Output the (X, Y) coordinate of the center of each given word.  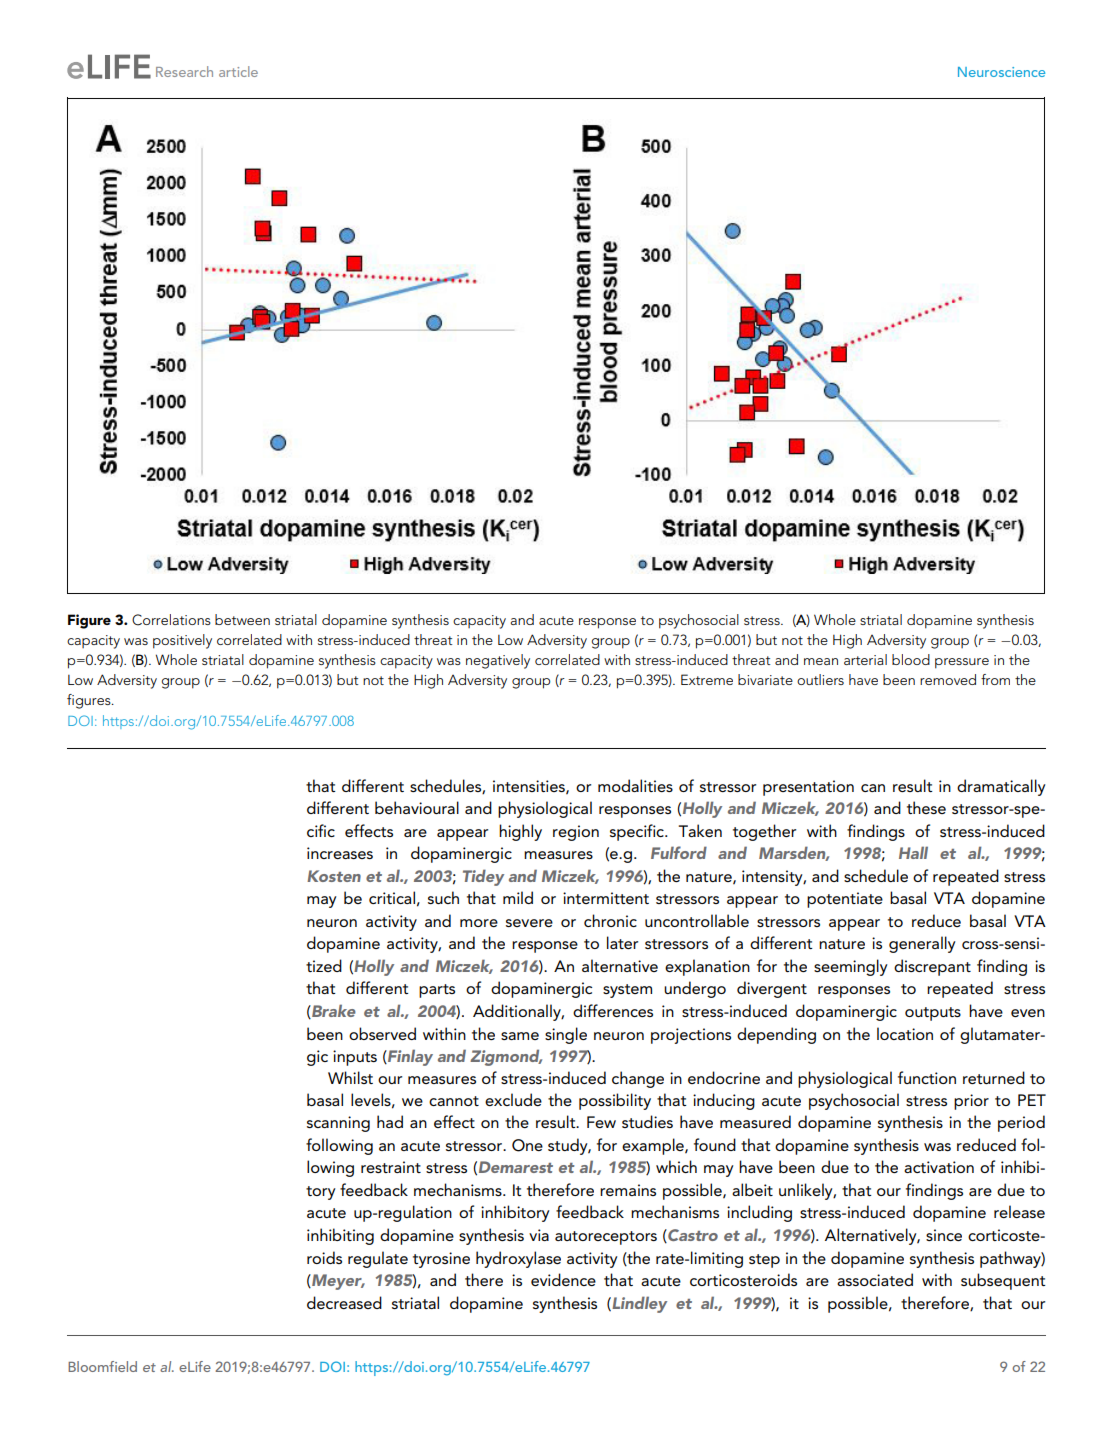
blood (911, 659)
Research (184, 71)
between (242, 619)
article (238, 71)
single (566, 1035)
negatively (498, 661)
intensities (530, 787)
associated (875, 1279)
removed (948, 679)
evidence (563, 1279)
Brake (333, 1011)
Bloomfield (102, 1366)
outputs (933, 1014)
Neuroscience (1001, 72)
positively (182, 641)
